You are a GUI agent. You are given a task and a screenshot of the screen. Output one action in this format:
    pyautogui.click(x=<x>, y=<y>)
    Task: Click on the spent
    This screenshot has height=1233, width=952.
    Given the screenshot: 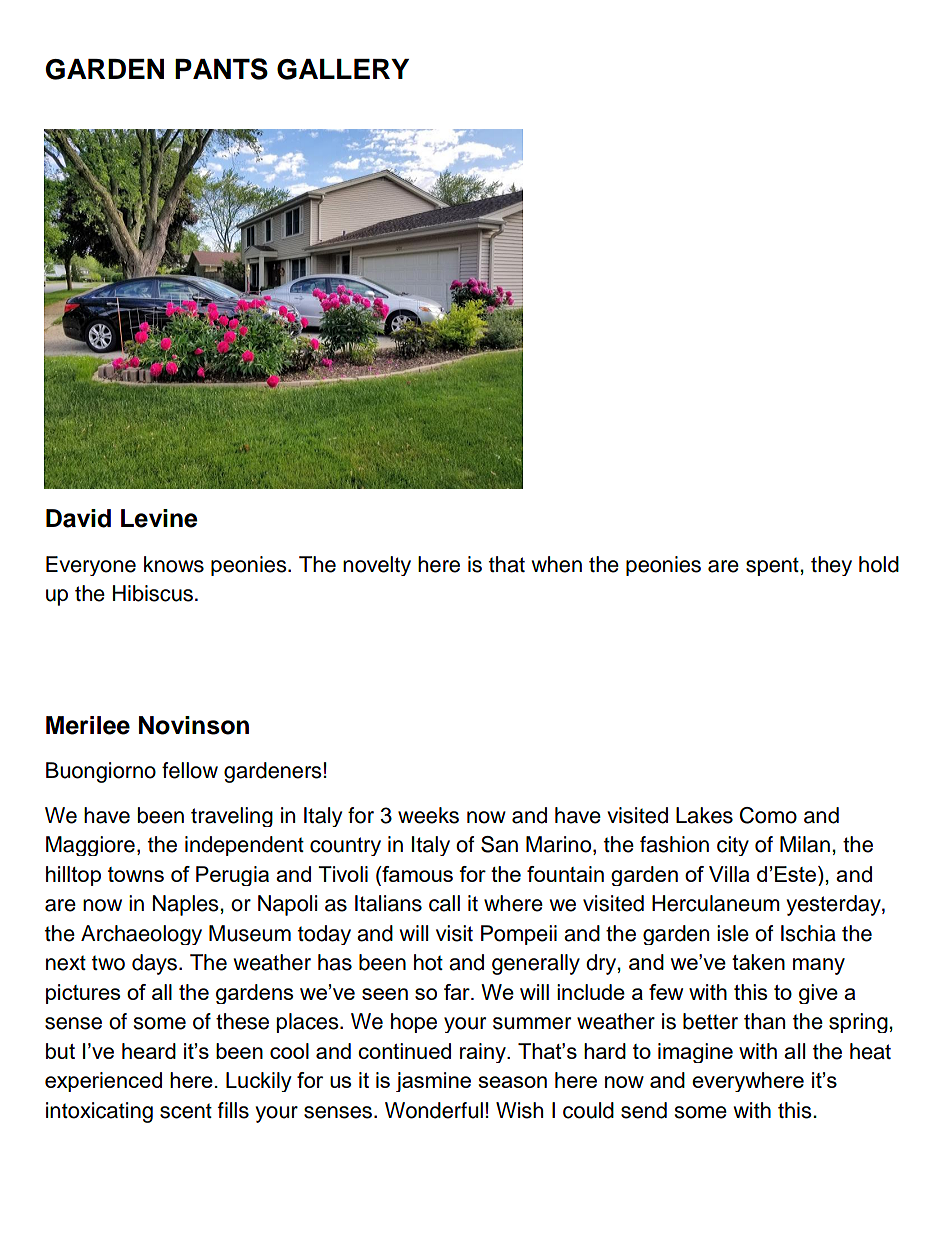 What is the action you would take?
    pyautogui.click(x=773, y=567)
